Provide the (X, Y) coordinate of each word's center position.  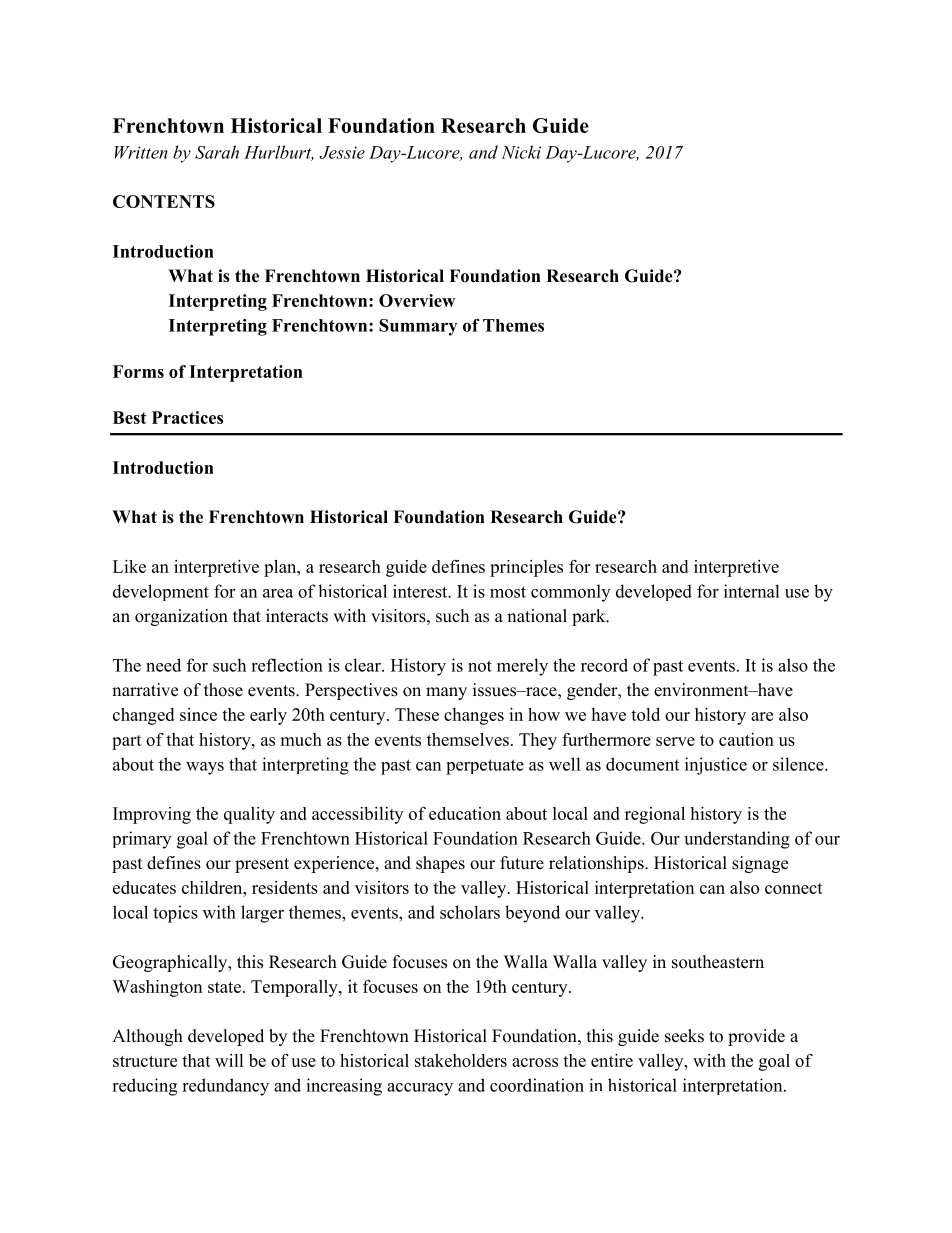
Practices (187, 417)
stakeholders (461, 1060)
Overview (417, 300)
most (508, 592)
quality (249, 815)
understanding (737, 840)
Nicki (521, 152)
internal (752, 591)
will (229, 1060)
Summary (418, 327)
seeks (684, 1036)
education (465, 813)
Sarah (217, 152)
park (590, 617)
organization (181, 617)
